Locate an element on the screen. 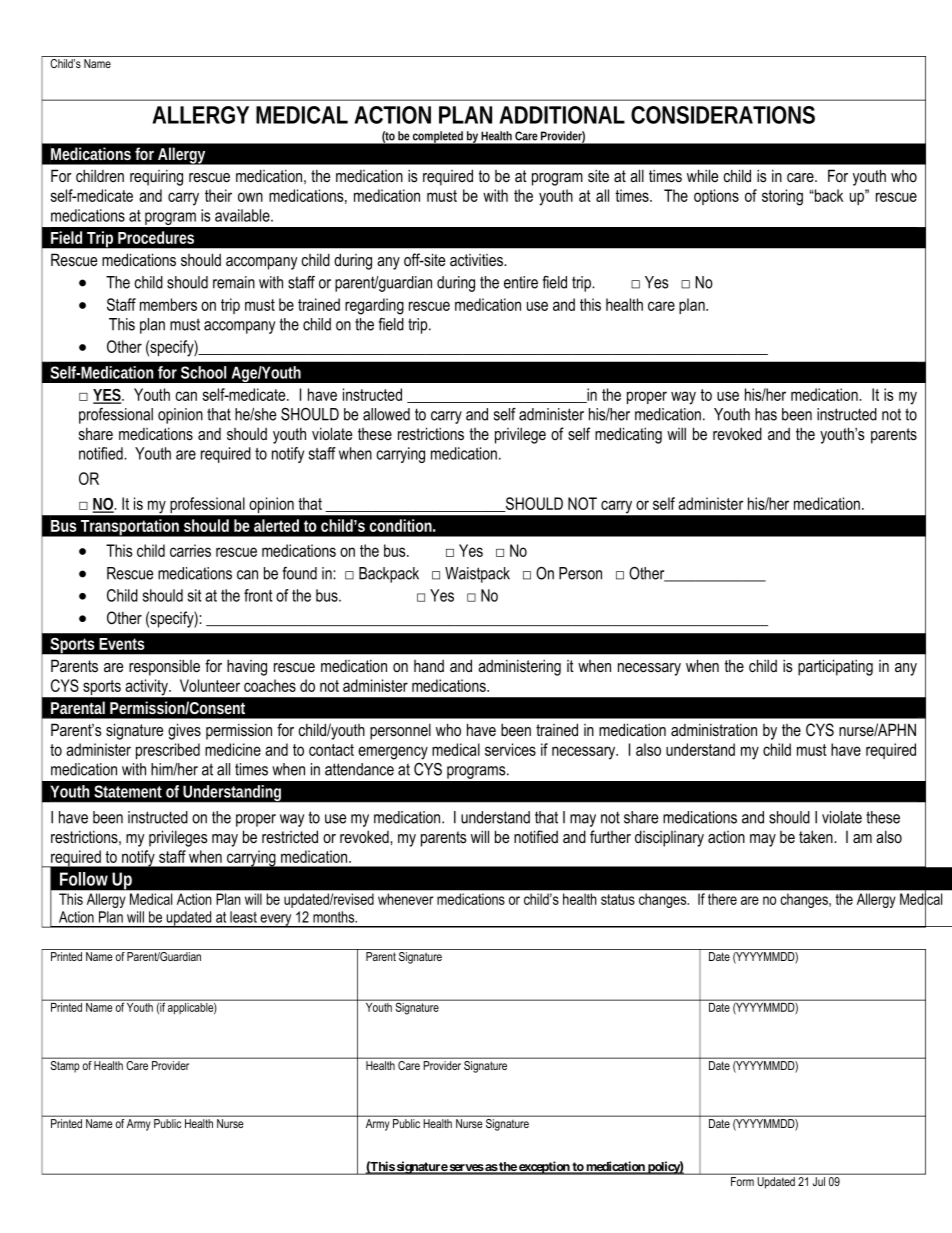 Image resolution: width=952 pixels, height=1233 pixels. Statement is located at coordinates (128, 791).
